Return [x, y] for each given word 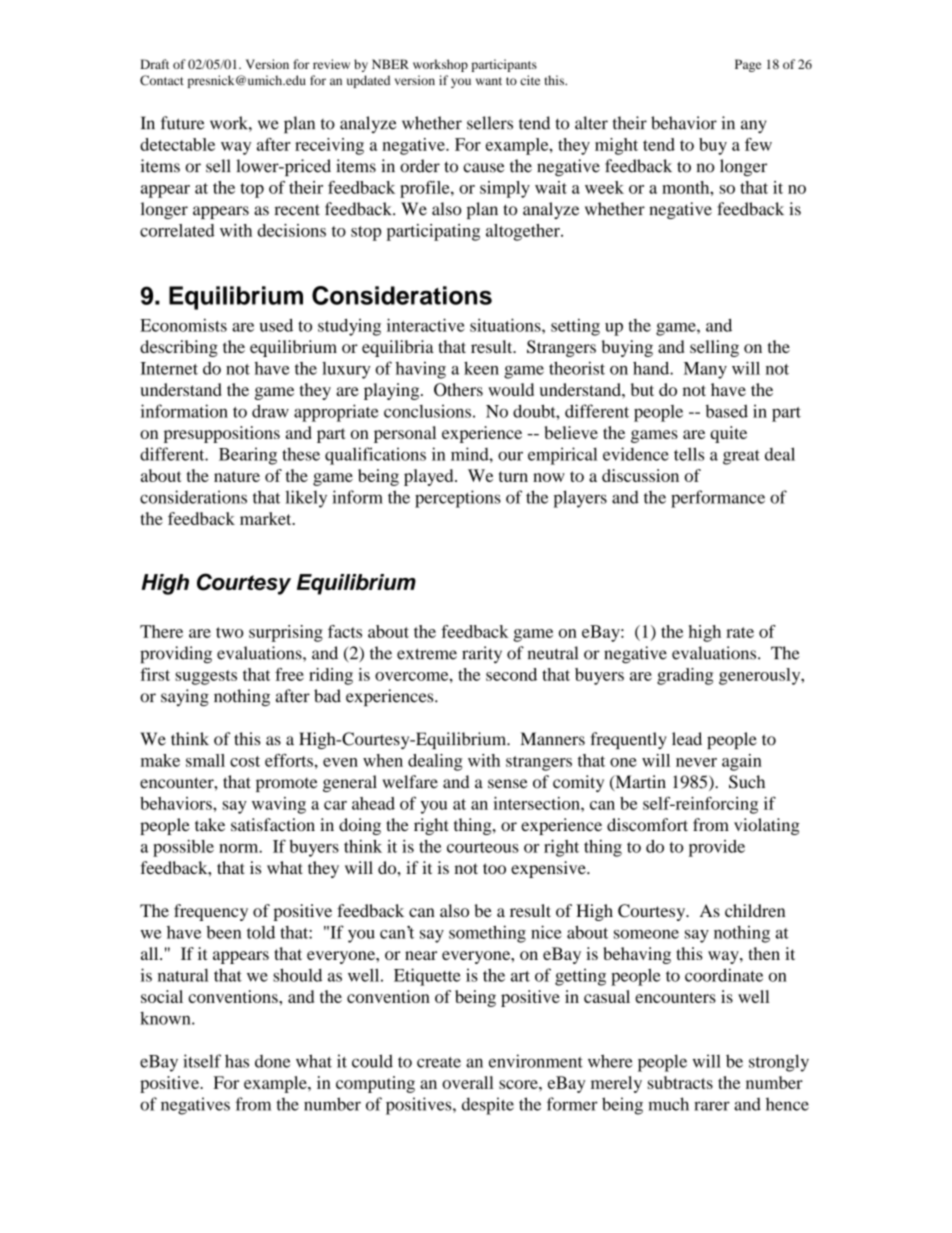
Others [458, 389]
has [237, 1061]
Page [748, 65]
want [489, 81]
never [696, 762]
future [183, 123]
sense [508, 784]
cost [245, 761]
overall [468, 1082]
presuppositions [222, 434]
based [727, 411]
